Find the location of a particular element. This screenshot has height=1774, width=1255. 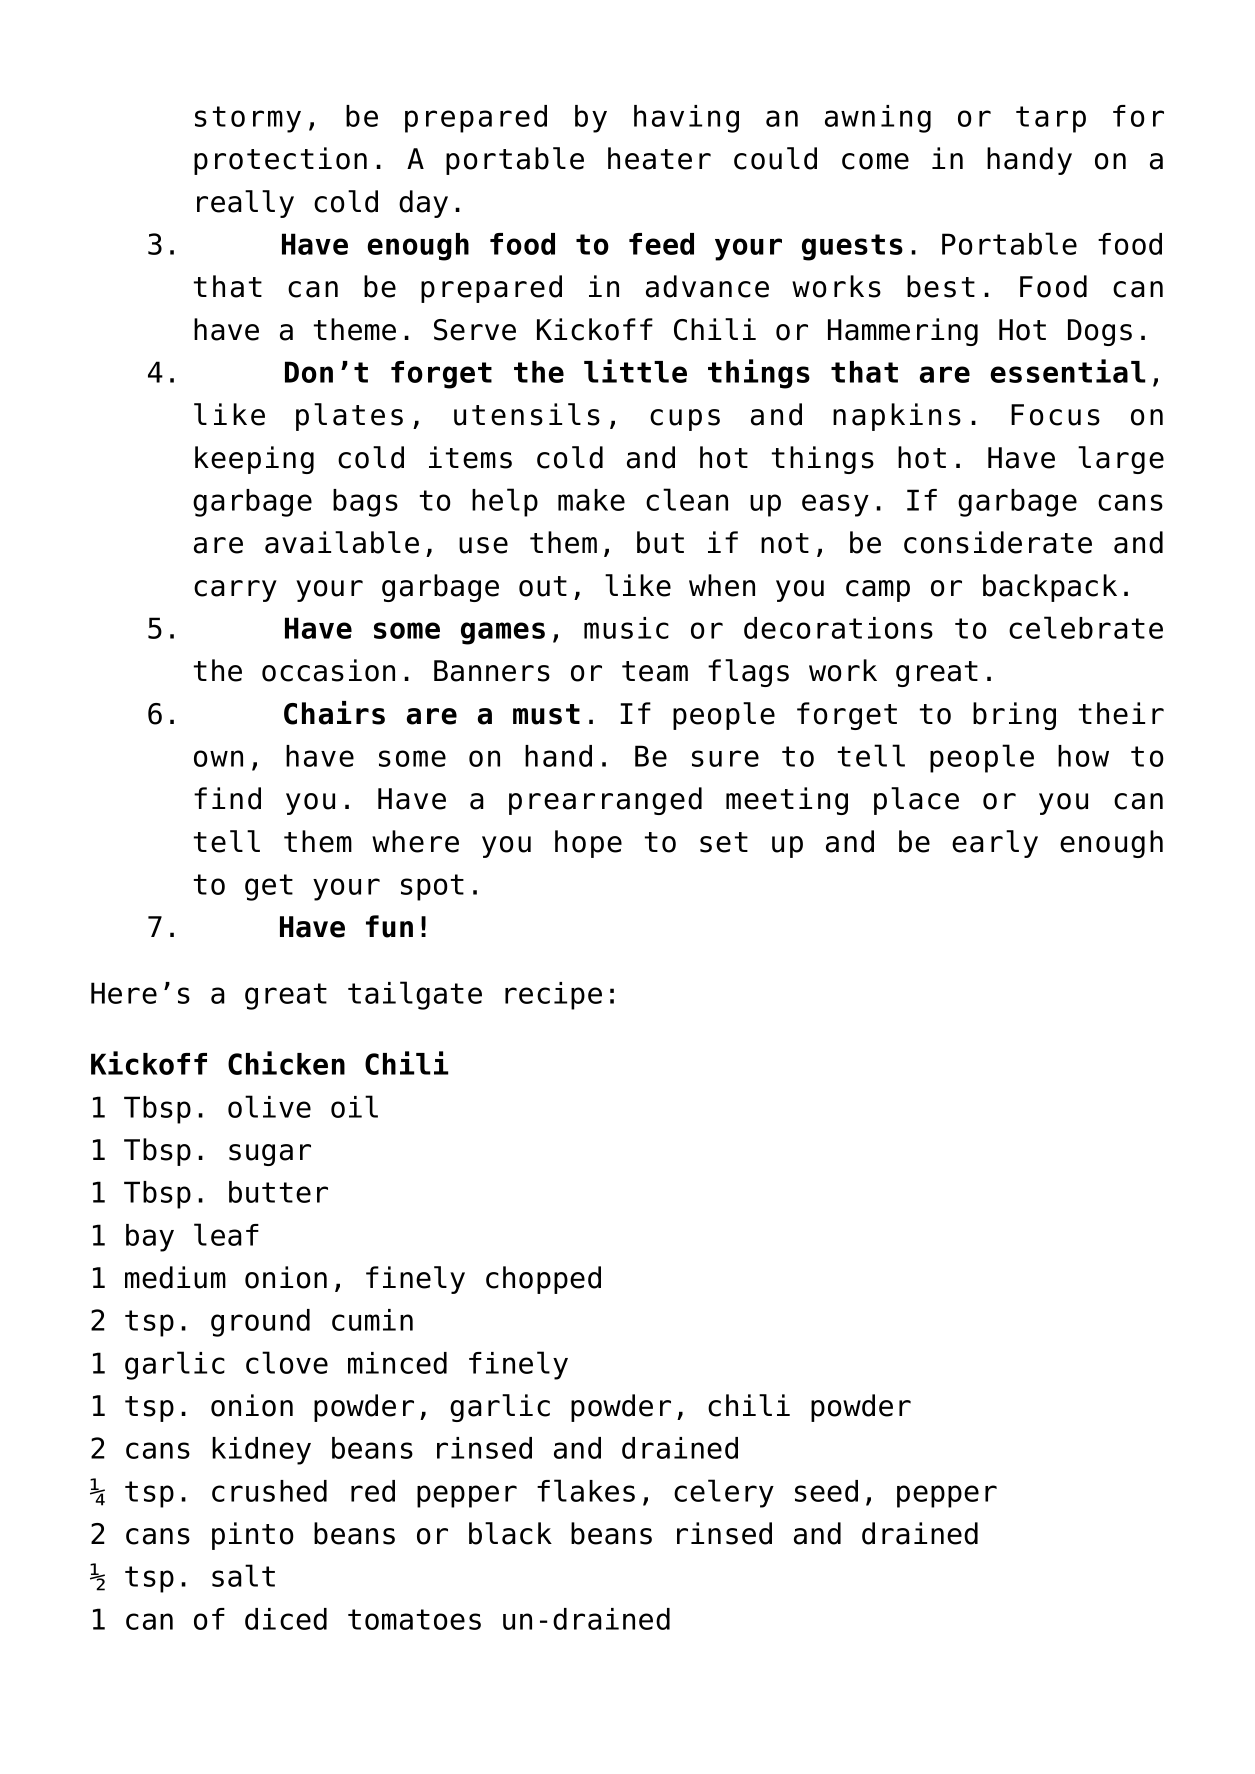

seed is located at coordinates (826, 1491).
